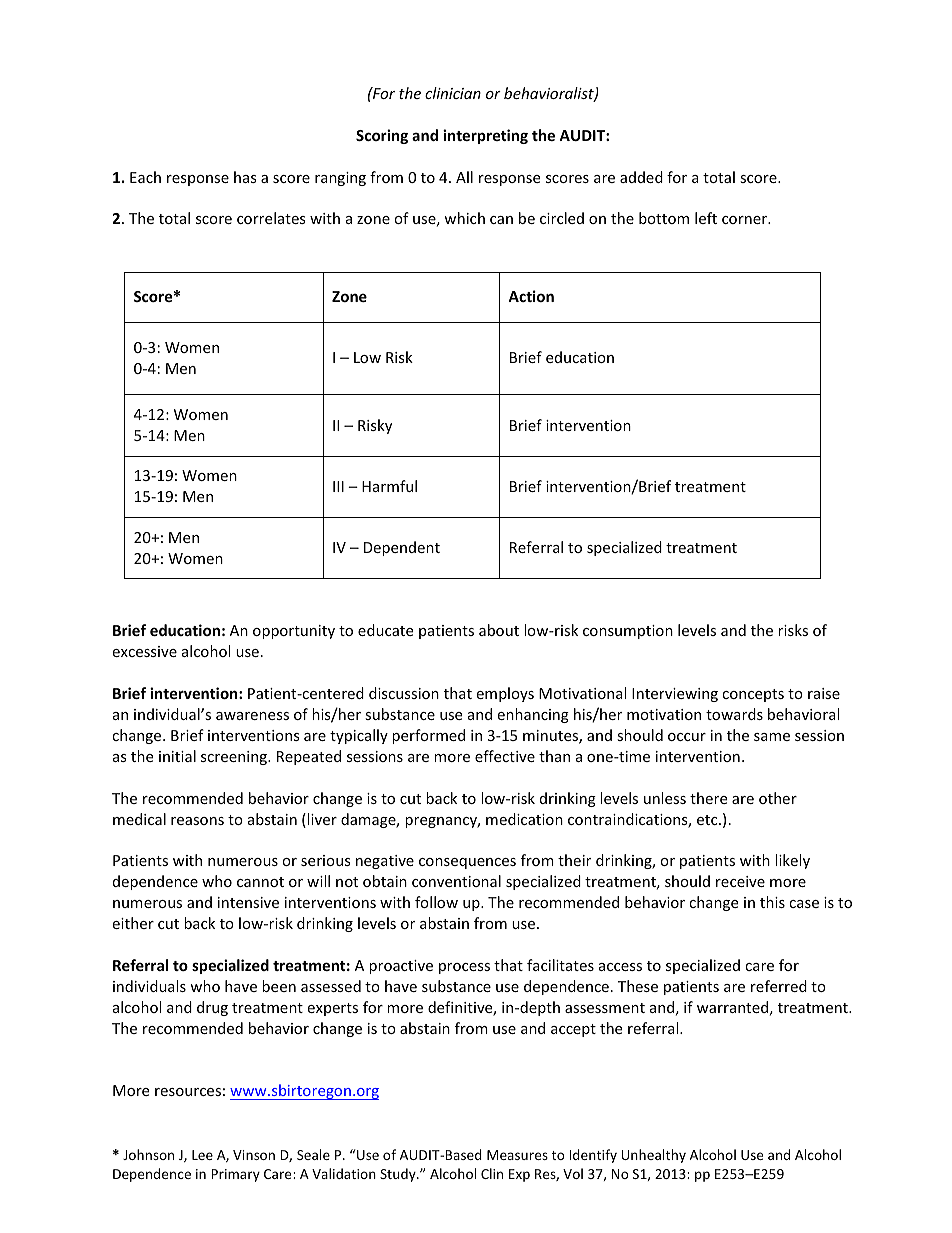  Describe the element at coordinates (485, 136) in the image. I see `interpreting` at that location.
